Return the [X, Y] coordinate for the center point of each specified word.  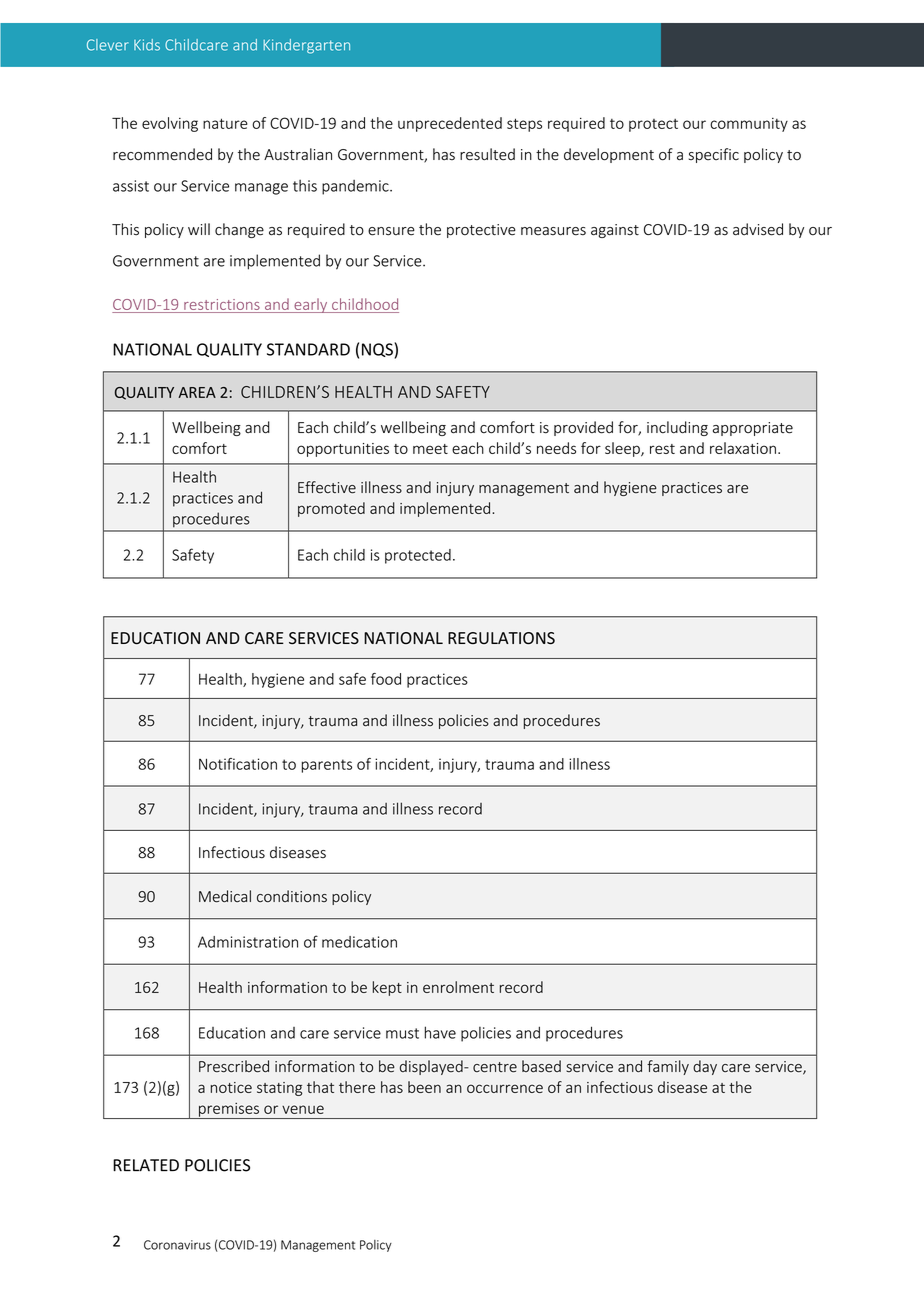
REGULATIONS [501, 638]
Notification [238, 764]
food [386, 679]
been [424, 1087]
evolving [170, 124]
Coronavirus [177, 1245]
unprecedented [450, 124]
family [668, 1067]
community [749, 125]
